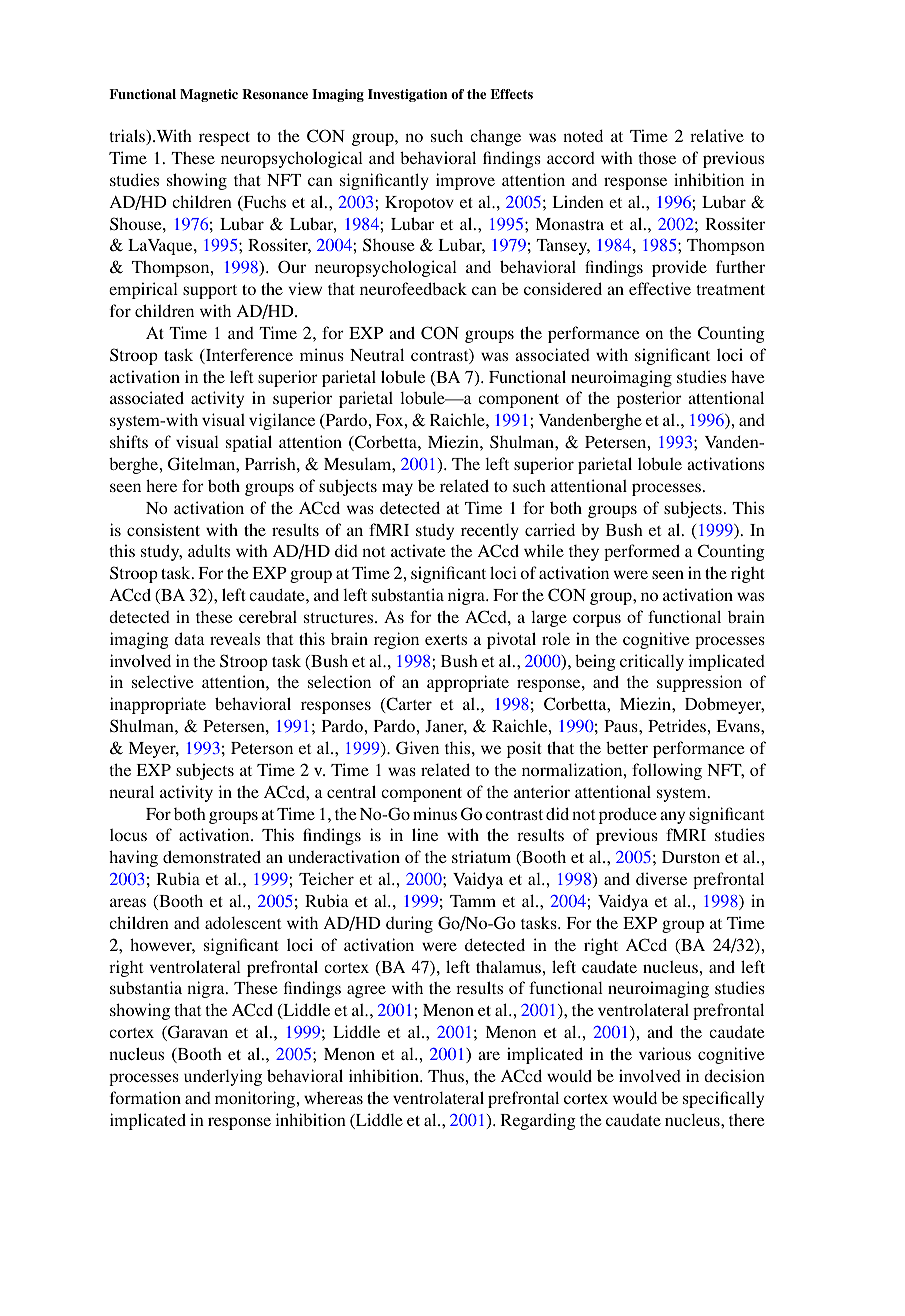 The width and height of the document is (905, 1316). What do you see at coordinates (425, 834) in the document?
I see `line` at bounding box center [425, 834].
